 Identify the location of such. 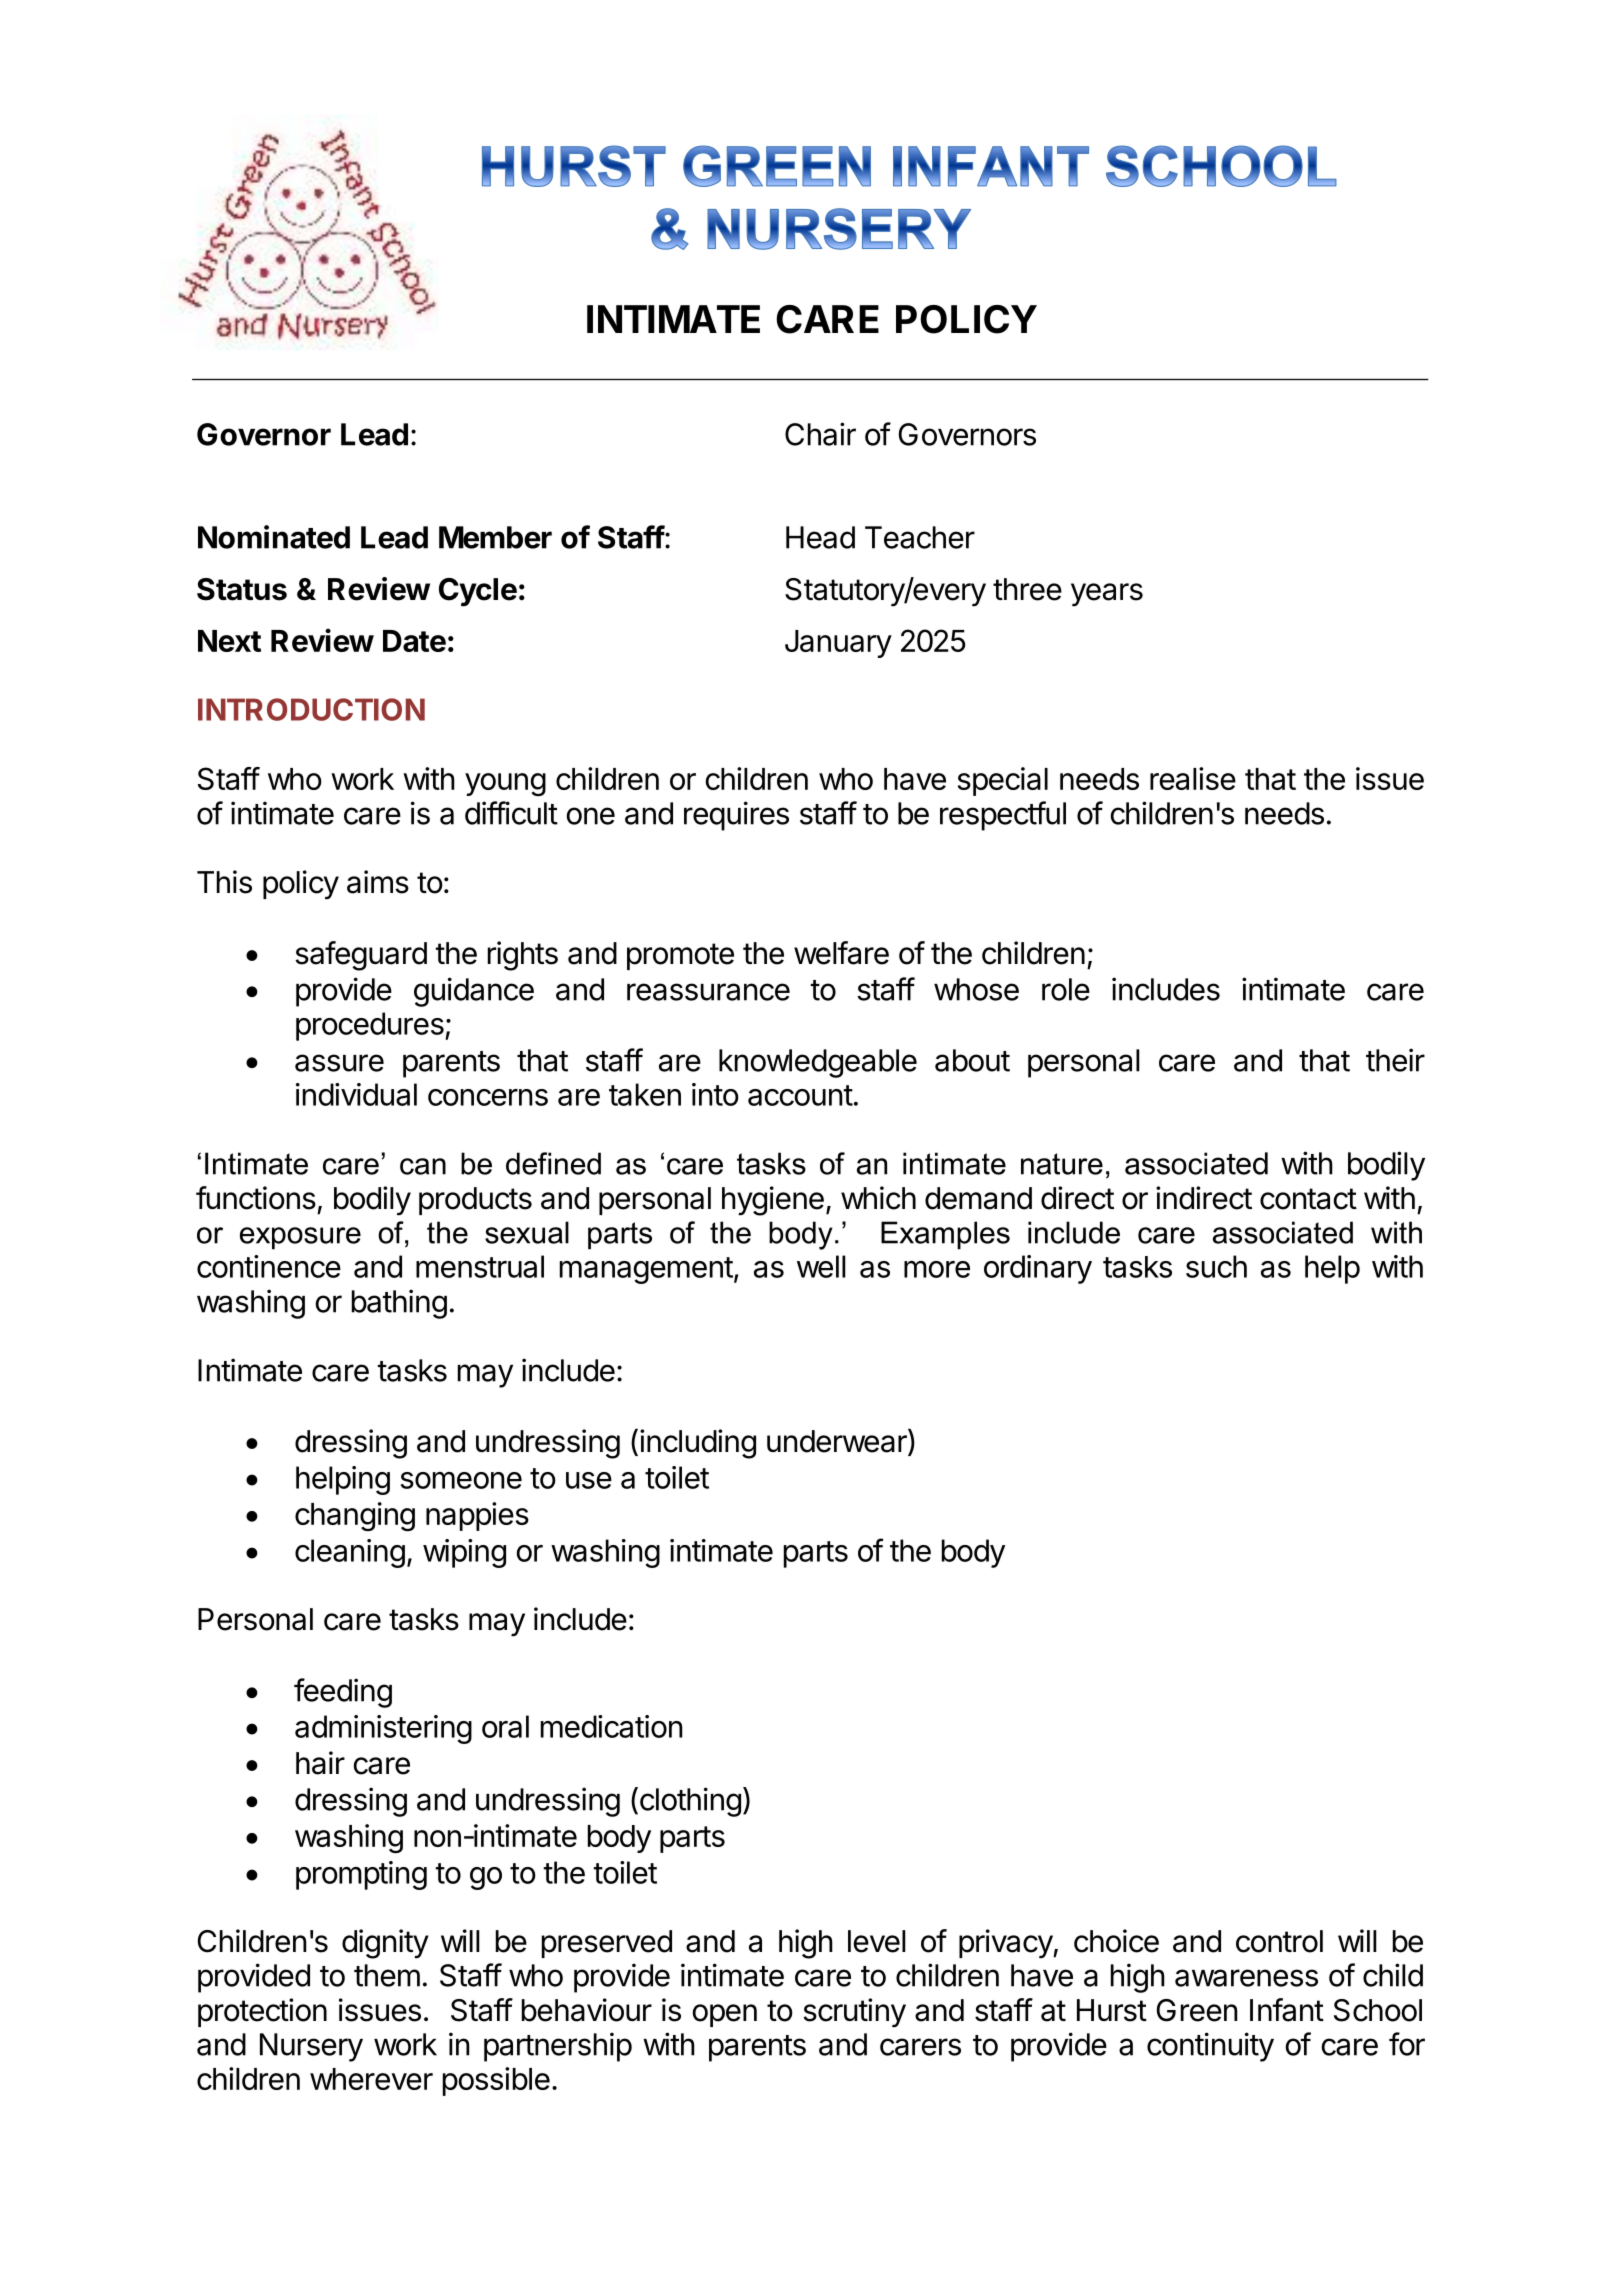
(1216, 1266).
